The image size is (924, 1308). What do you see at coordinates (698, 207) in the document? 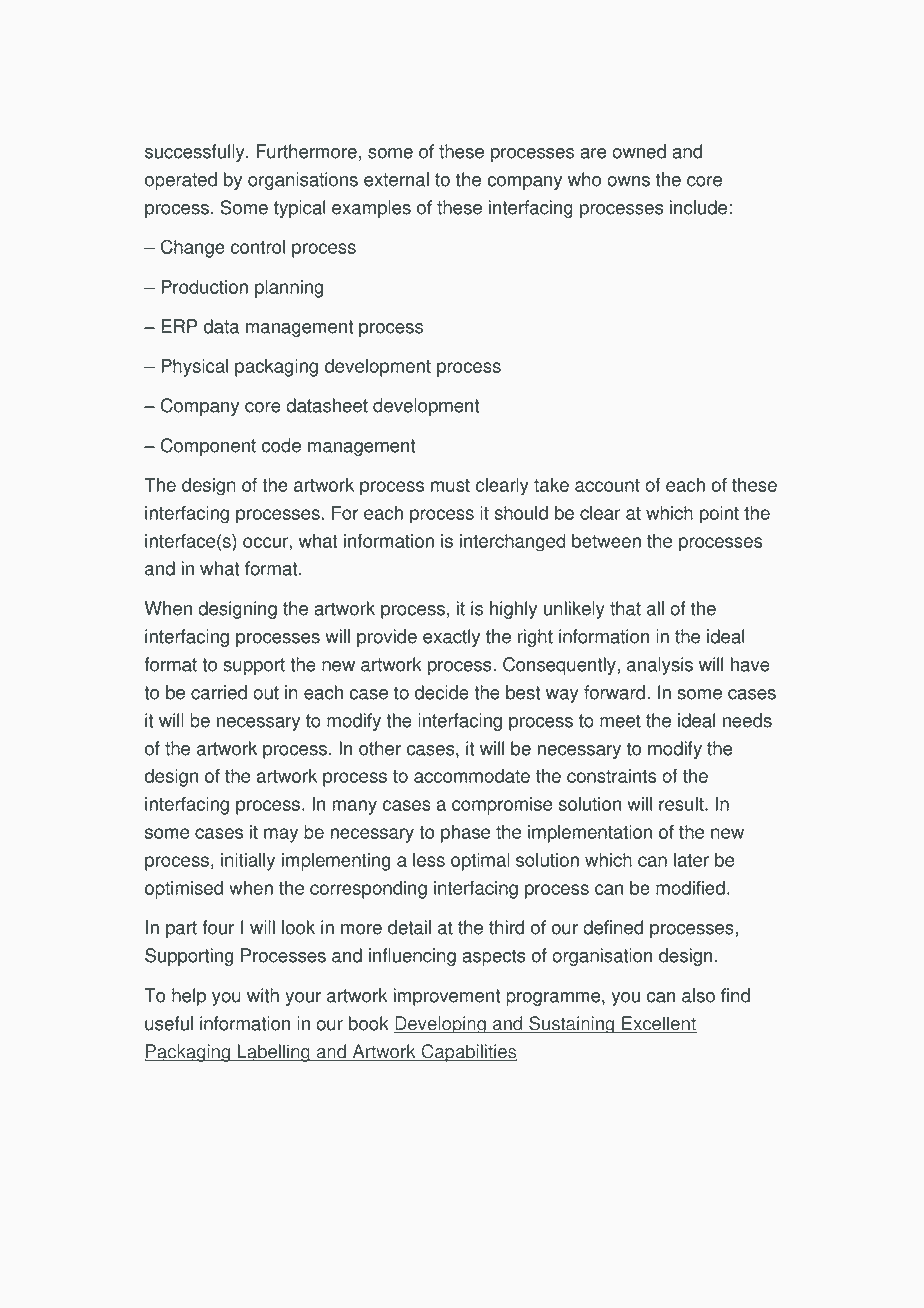
I see `include` at bounding box center [698, 207].
